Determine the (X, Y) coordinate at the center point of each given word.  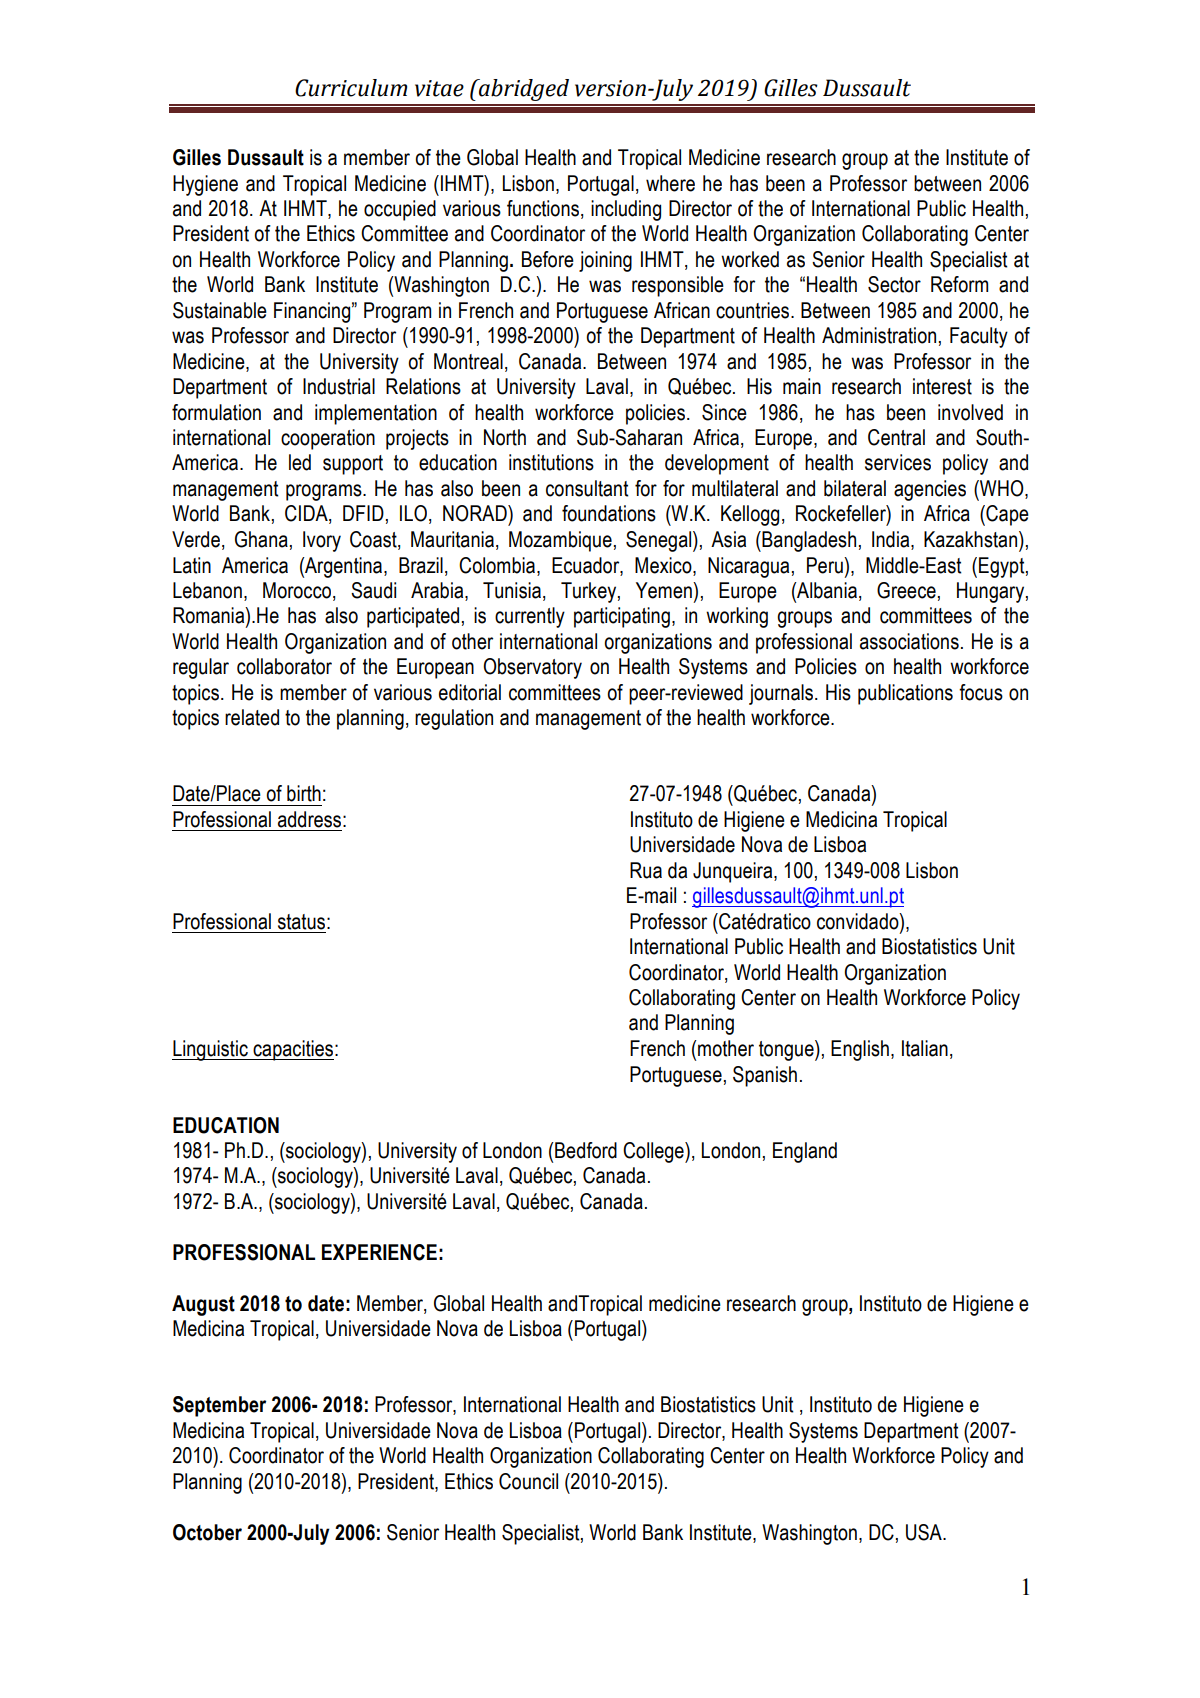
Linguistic (211, 1050)
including (626, 210)
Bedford (585, 1150)
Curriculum (351, 88)
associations (909, 641)
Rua (646, 870)
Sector (894, 284)
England (805, 1152)
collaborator (284, 666)
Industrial (339, 386)
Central (896, 437)
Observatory (532, 668)
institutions (551, 462)
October (207, 1532)
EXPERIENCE (379, 1252)
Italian (925, 1048)
